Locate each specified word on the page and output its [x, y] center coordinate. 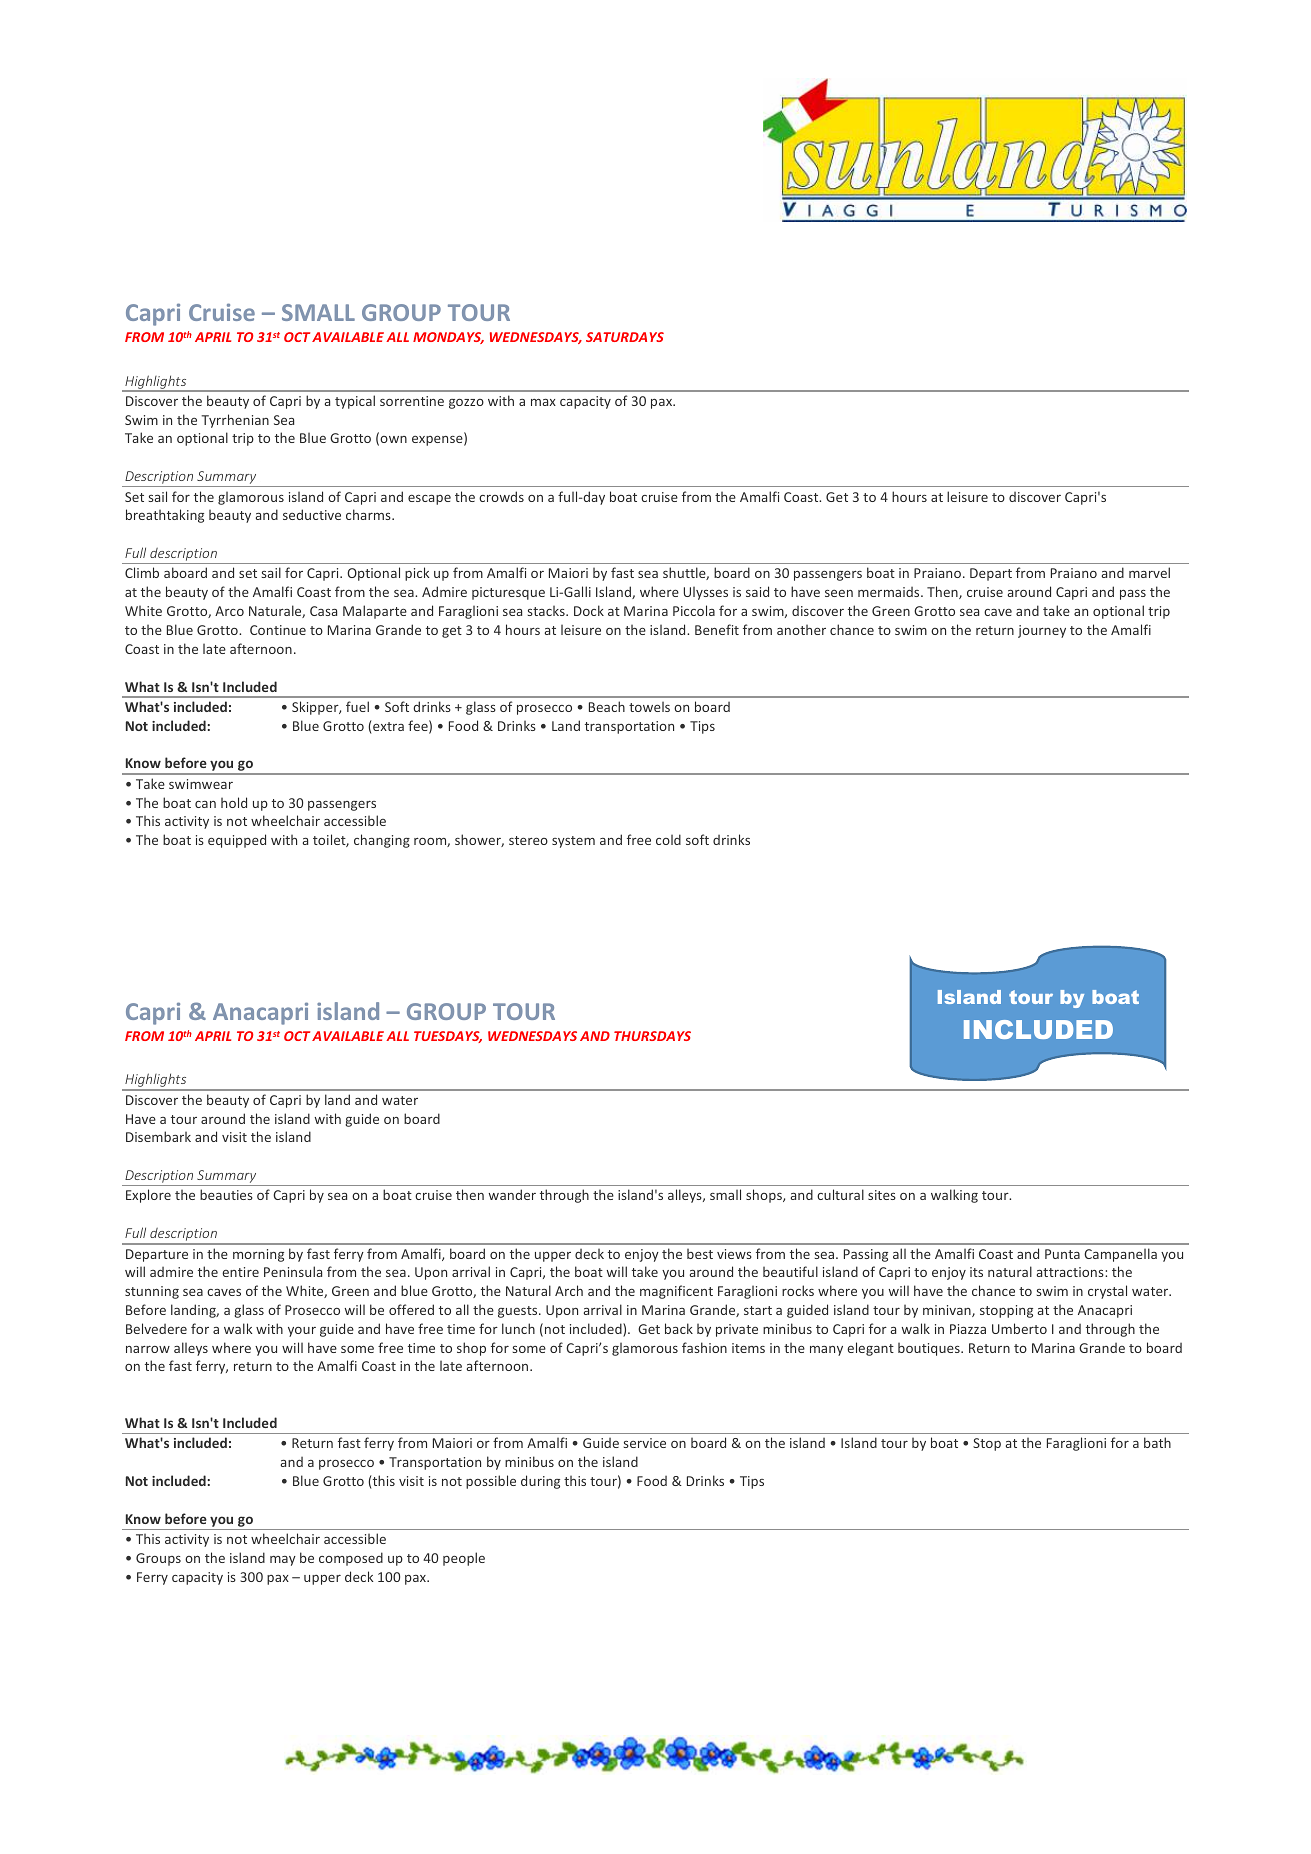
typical [355, 402]
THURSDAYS [652, 1036]
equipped [237, 841]
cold [668, 839]
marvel [1149, 572]
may [283, 1561]
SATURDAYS [625, 337]
